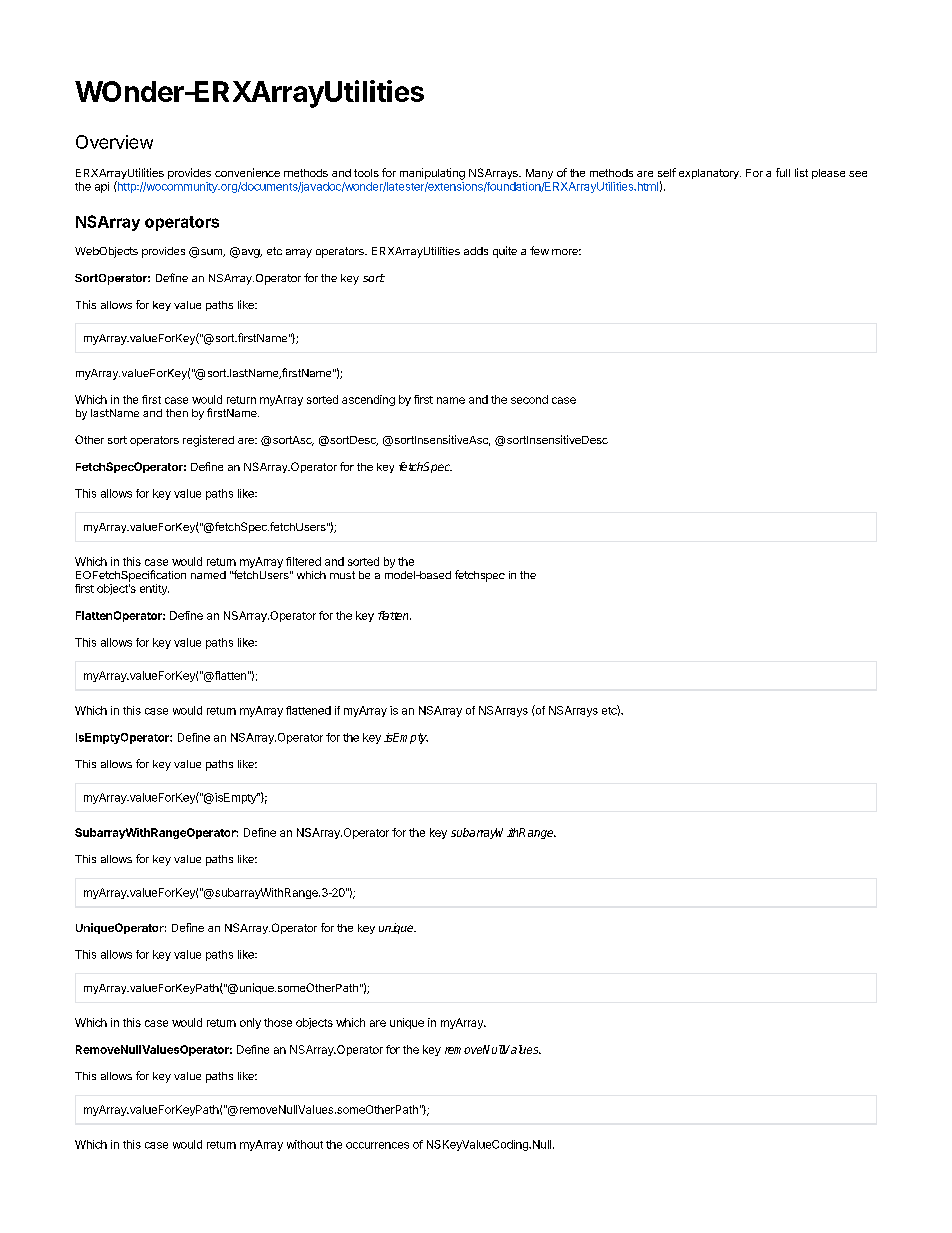  Describe the element at coordinates (783, 172) in the screenshot. I see `full` at that location.
